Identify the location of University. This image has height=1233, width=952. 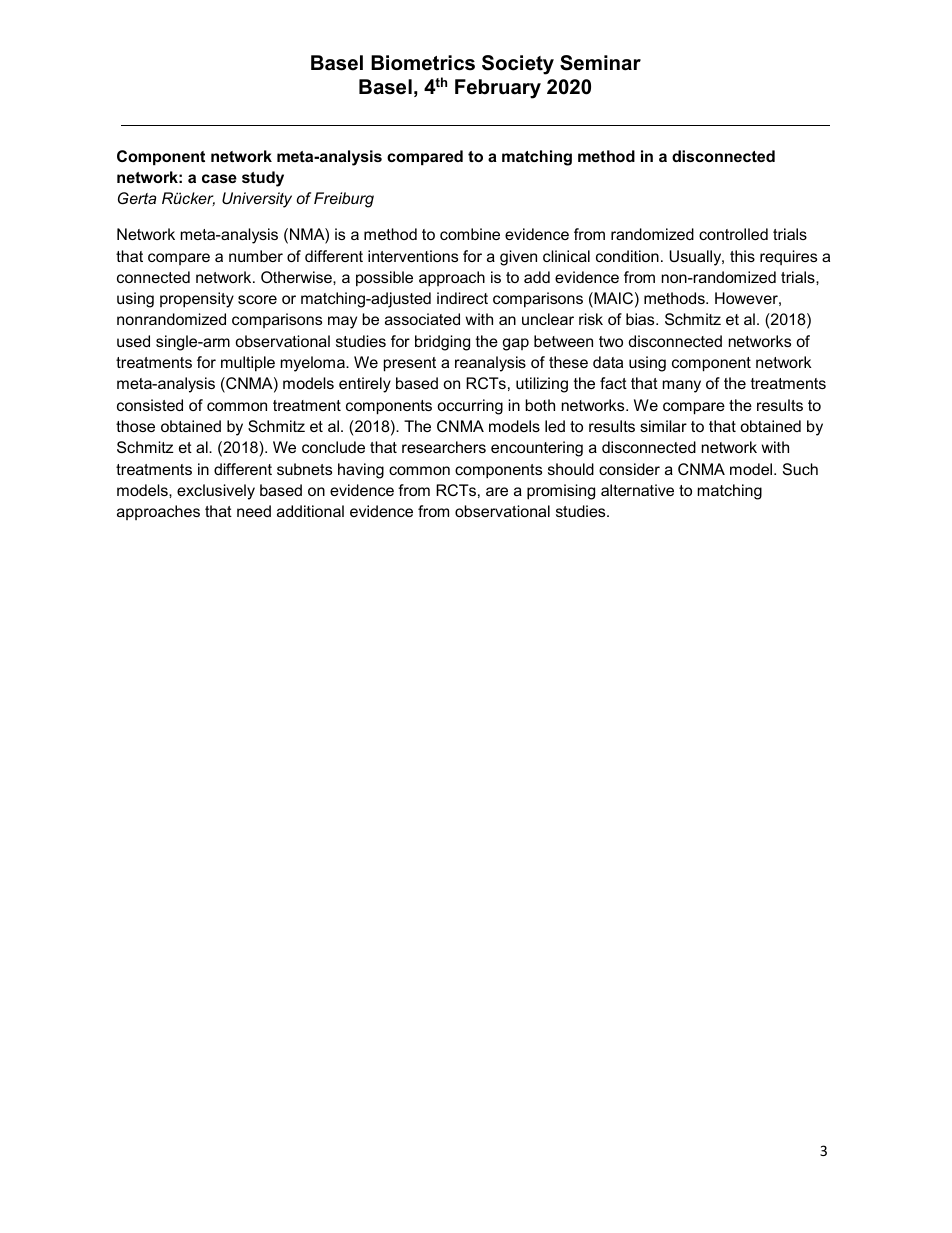
(257, 200).
